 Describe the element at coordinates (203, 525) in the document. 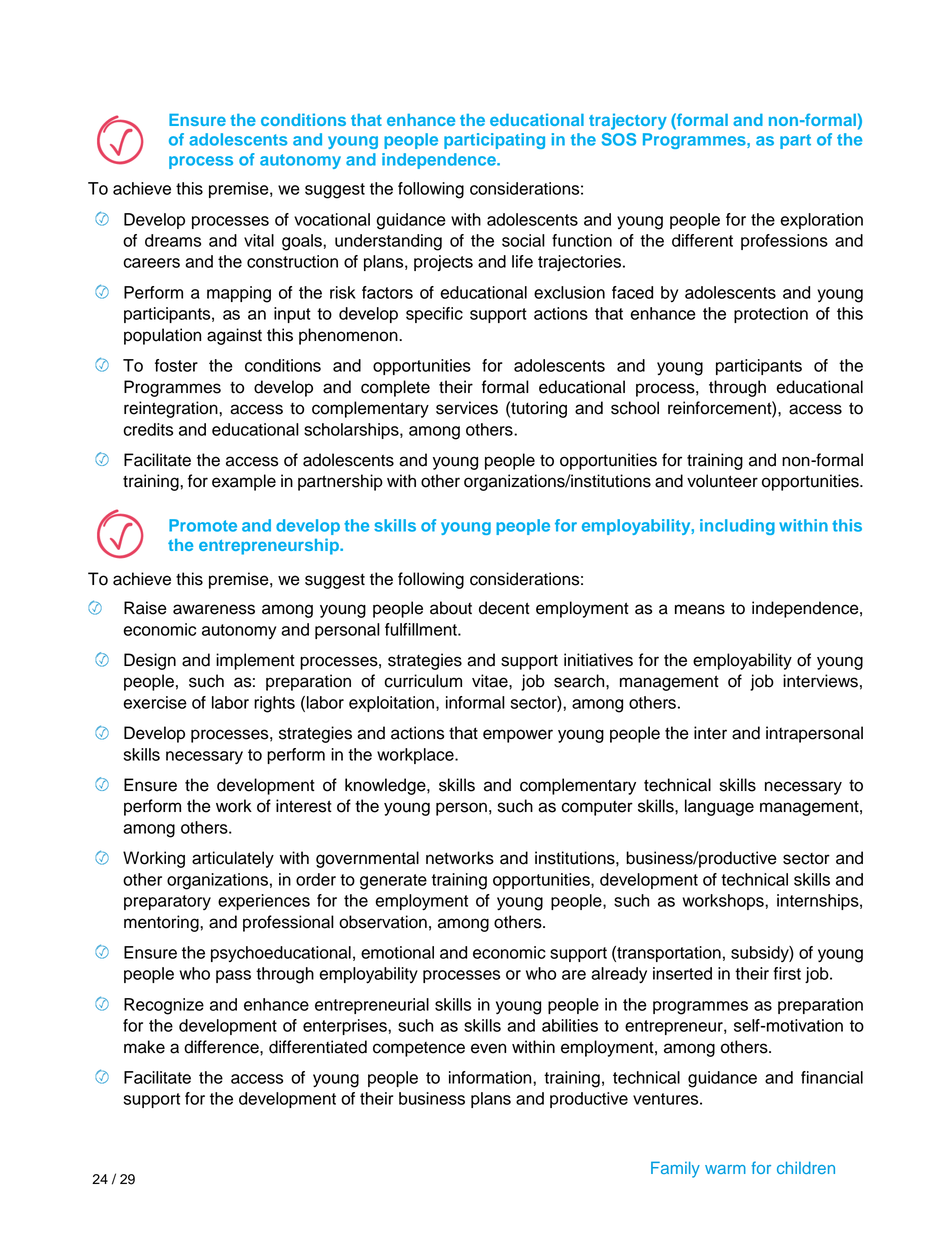

I see `Promote` at that location.
